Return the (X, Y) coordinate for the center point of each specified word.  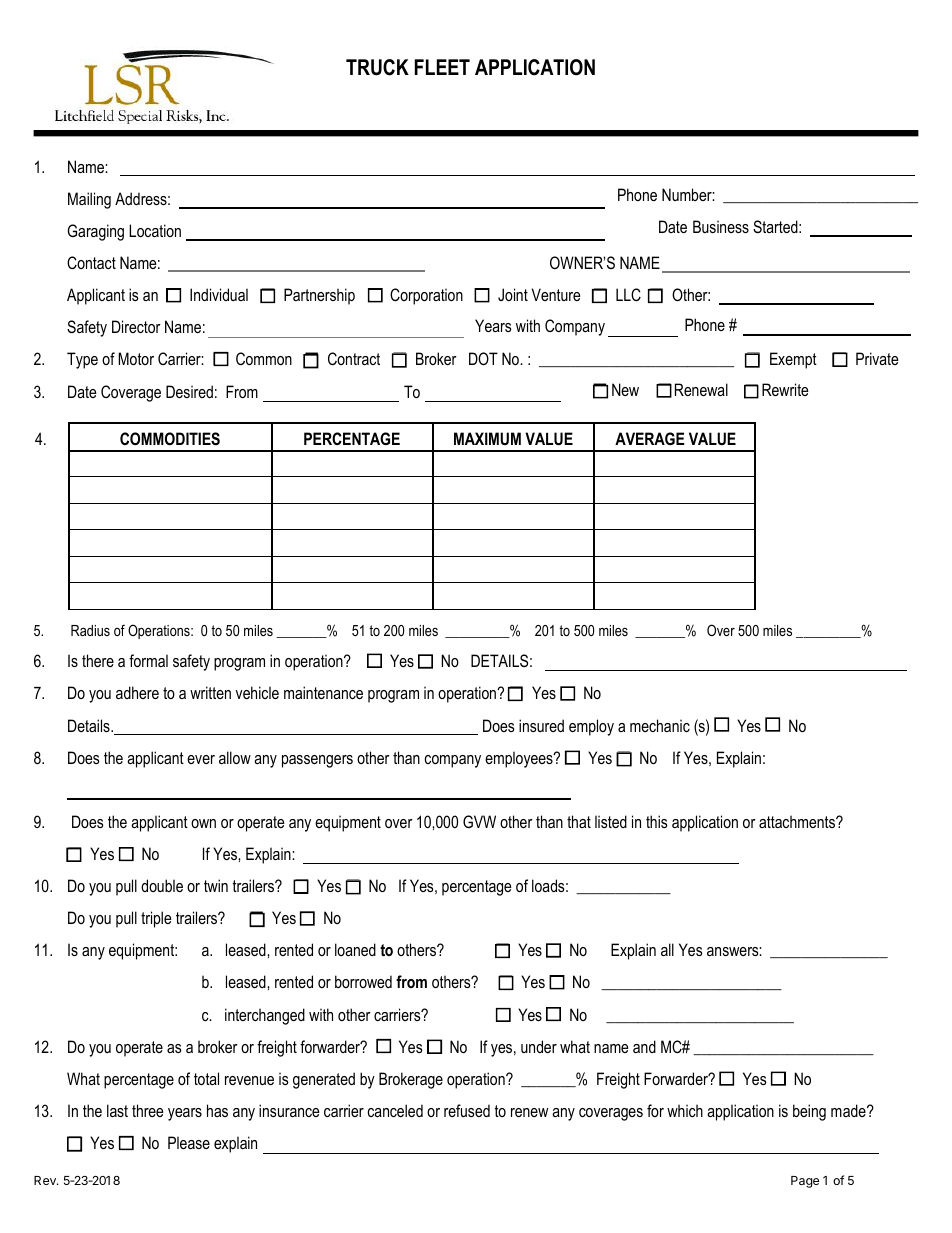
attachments (798, 821)
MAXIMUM (487, 438)
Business (721, 226)
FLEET (442, 67)
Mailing (89, 200)
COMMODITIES (170, 439)
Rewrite (785, 389)
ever (201, 759)
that (579, 821)
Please (189, 1142)
